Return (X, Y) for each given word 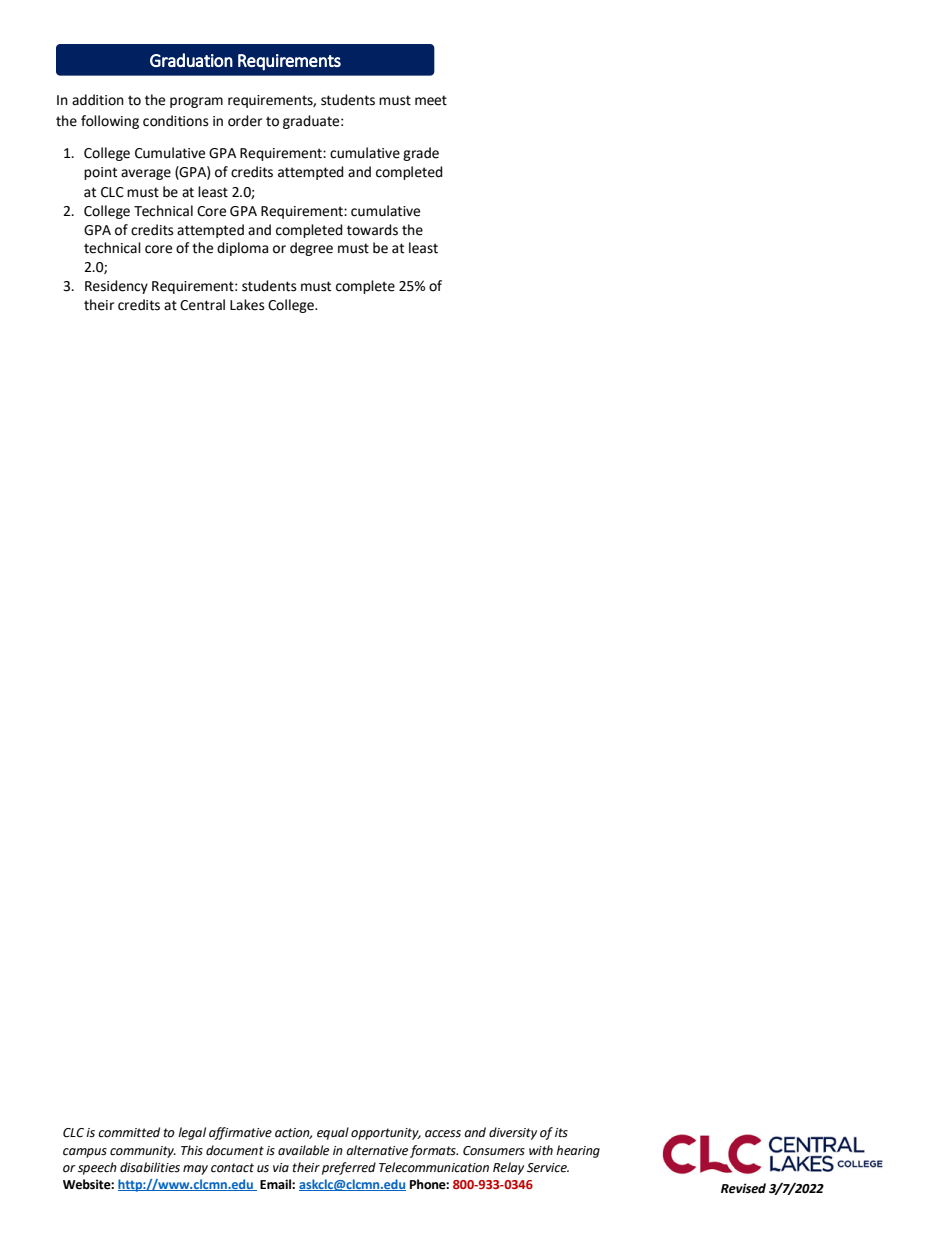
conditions (176, 121)
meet (431, 100)
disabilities (150, 1167)
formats (434, 1151)
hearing (578, 1151)
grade (421, 154)
